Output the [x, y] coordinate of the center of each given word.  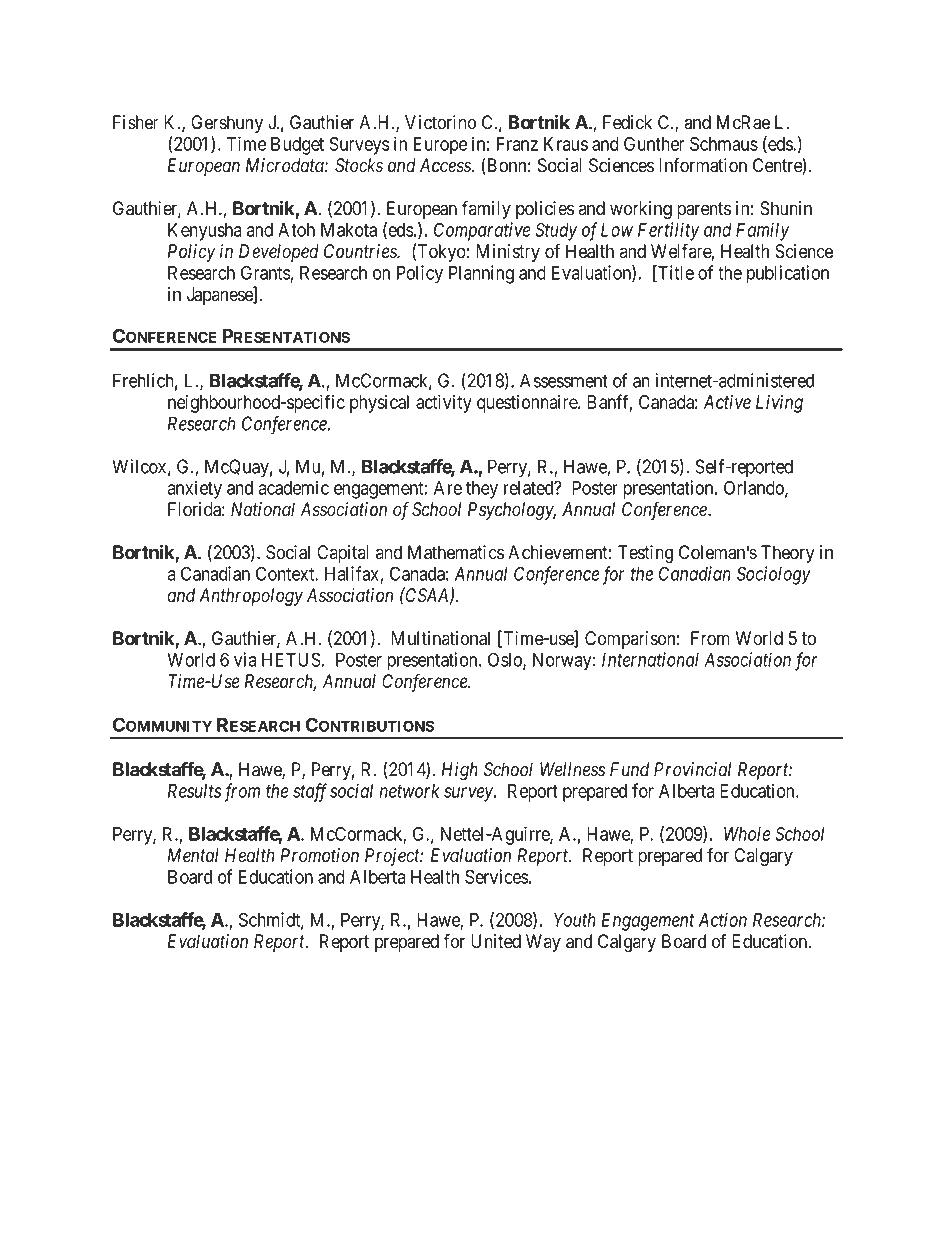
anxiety [195, 489]
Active [727, 401]
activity [444, 404]
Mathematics [456, 552]
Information [703, 165]
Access [446, 165]
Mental [193, 855]
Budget [297, 146]
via [245, 659]
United [496, 941]
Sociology [774, 575]
